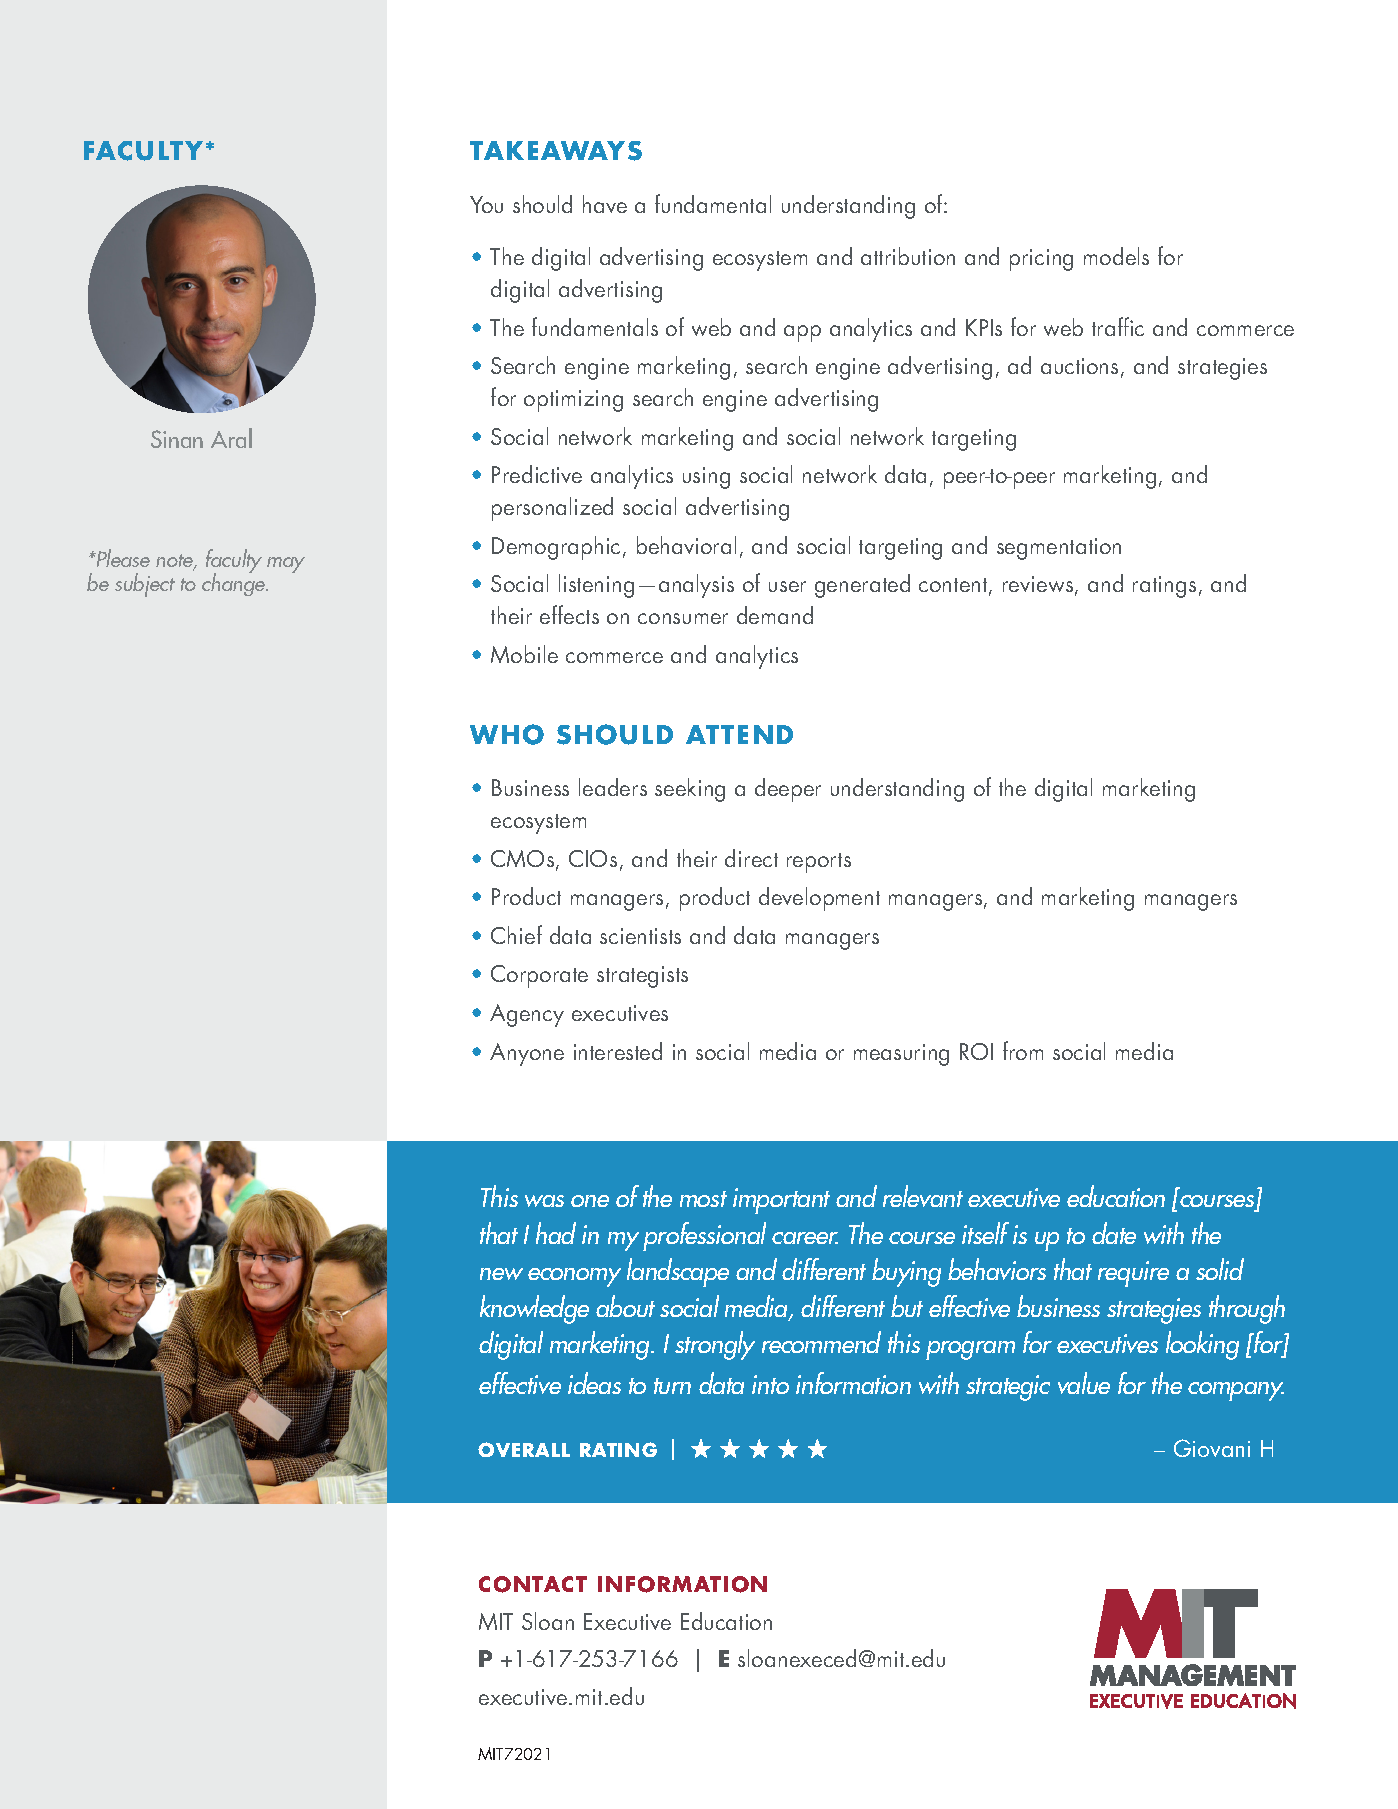  Describe the element at coordinates (527, 1054) in the page. I see `Anyone` at that location.
